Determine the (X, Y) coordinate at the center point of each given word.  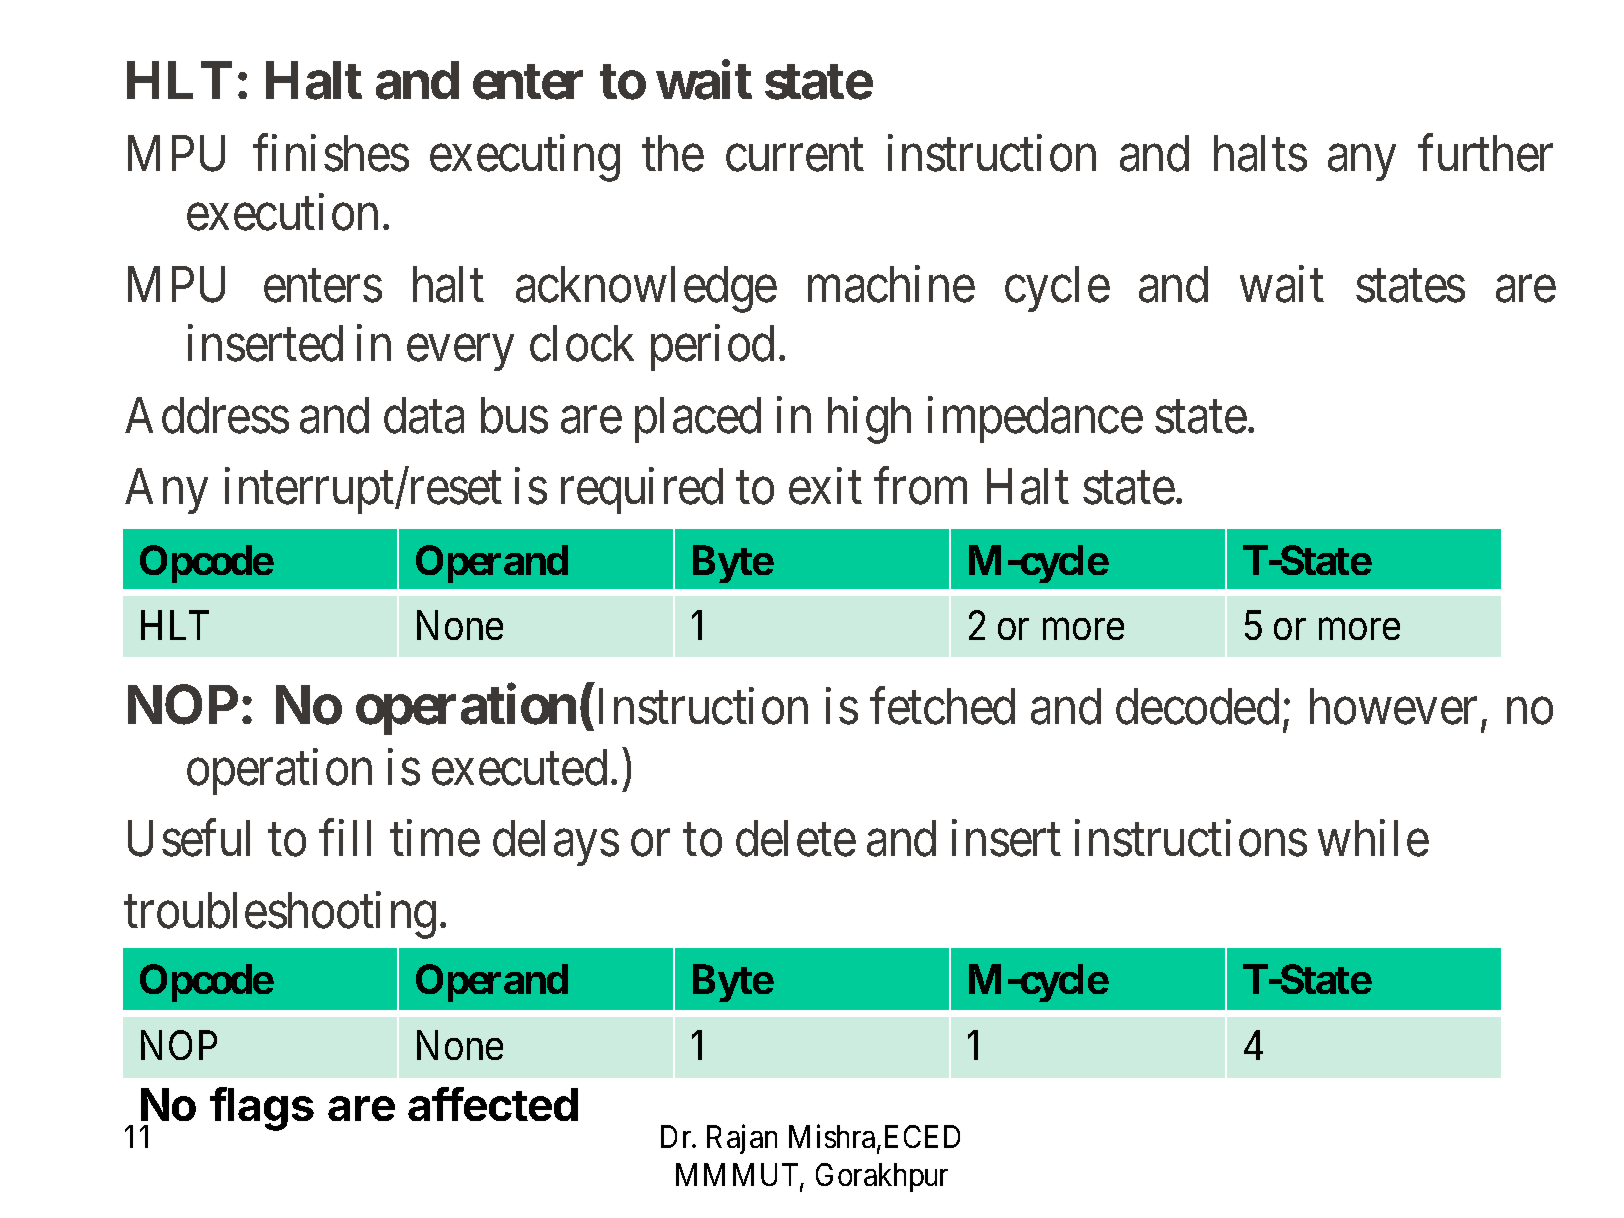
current (795, 156)
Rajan (742, 1139)
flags (262, 1109)
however (1393, 706)
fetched (942, 706)
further (1485, 153)
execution (282, 212)
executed (519, 767)
